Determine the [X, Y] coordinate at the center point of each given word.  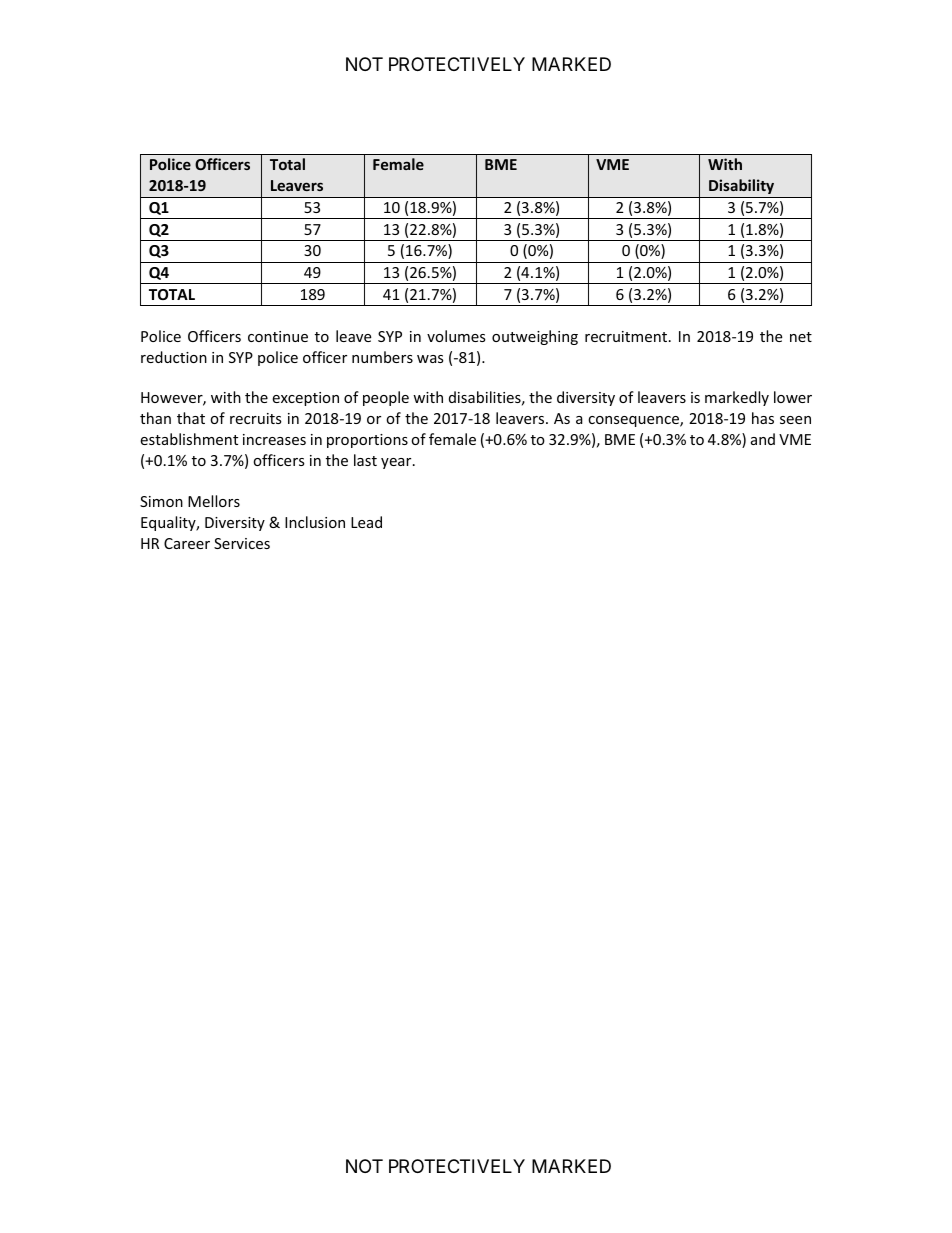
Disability [741, 186]
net [801, 337]
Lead [366, 522]
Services [242, 543]
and [763, 439]
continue [278, 336]
